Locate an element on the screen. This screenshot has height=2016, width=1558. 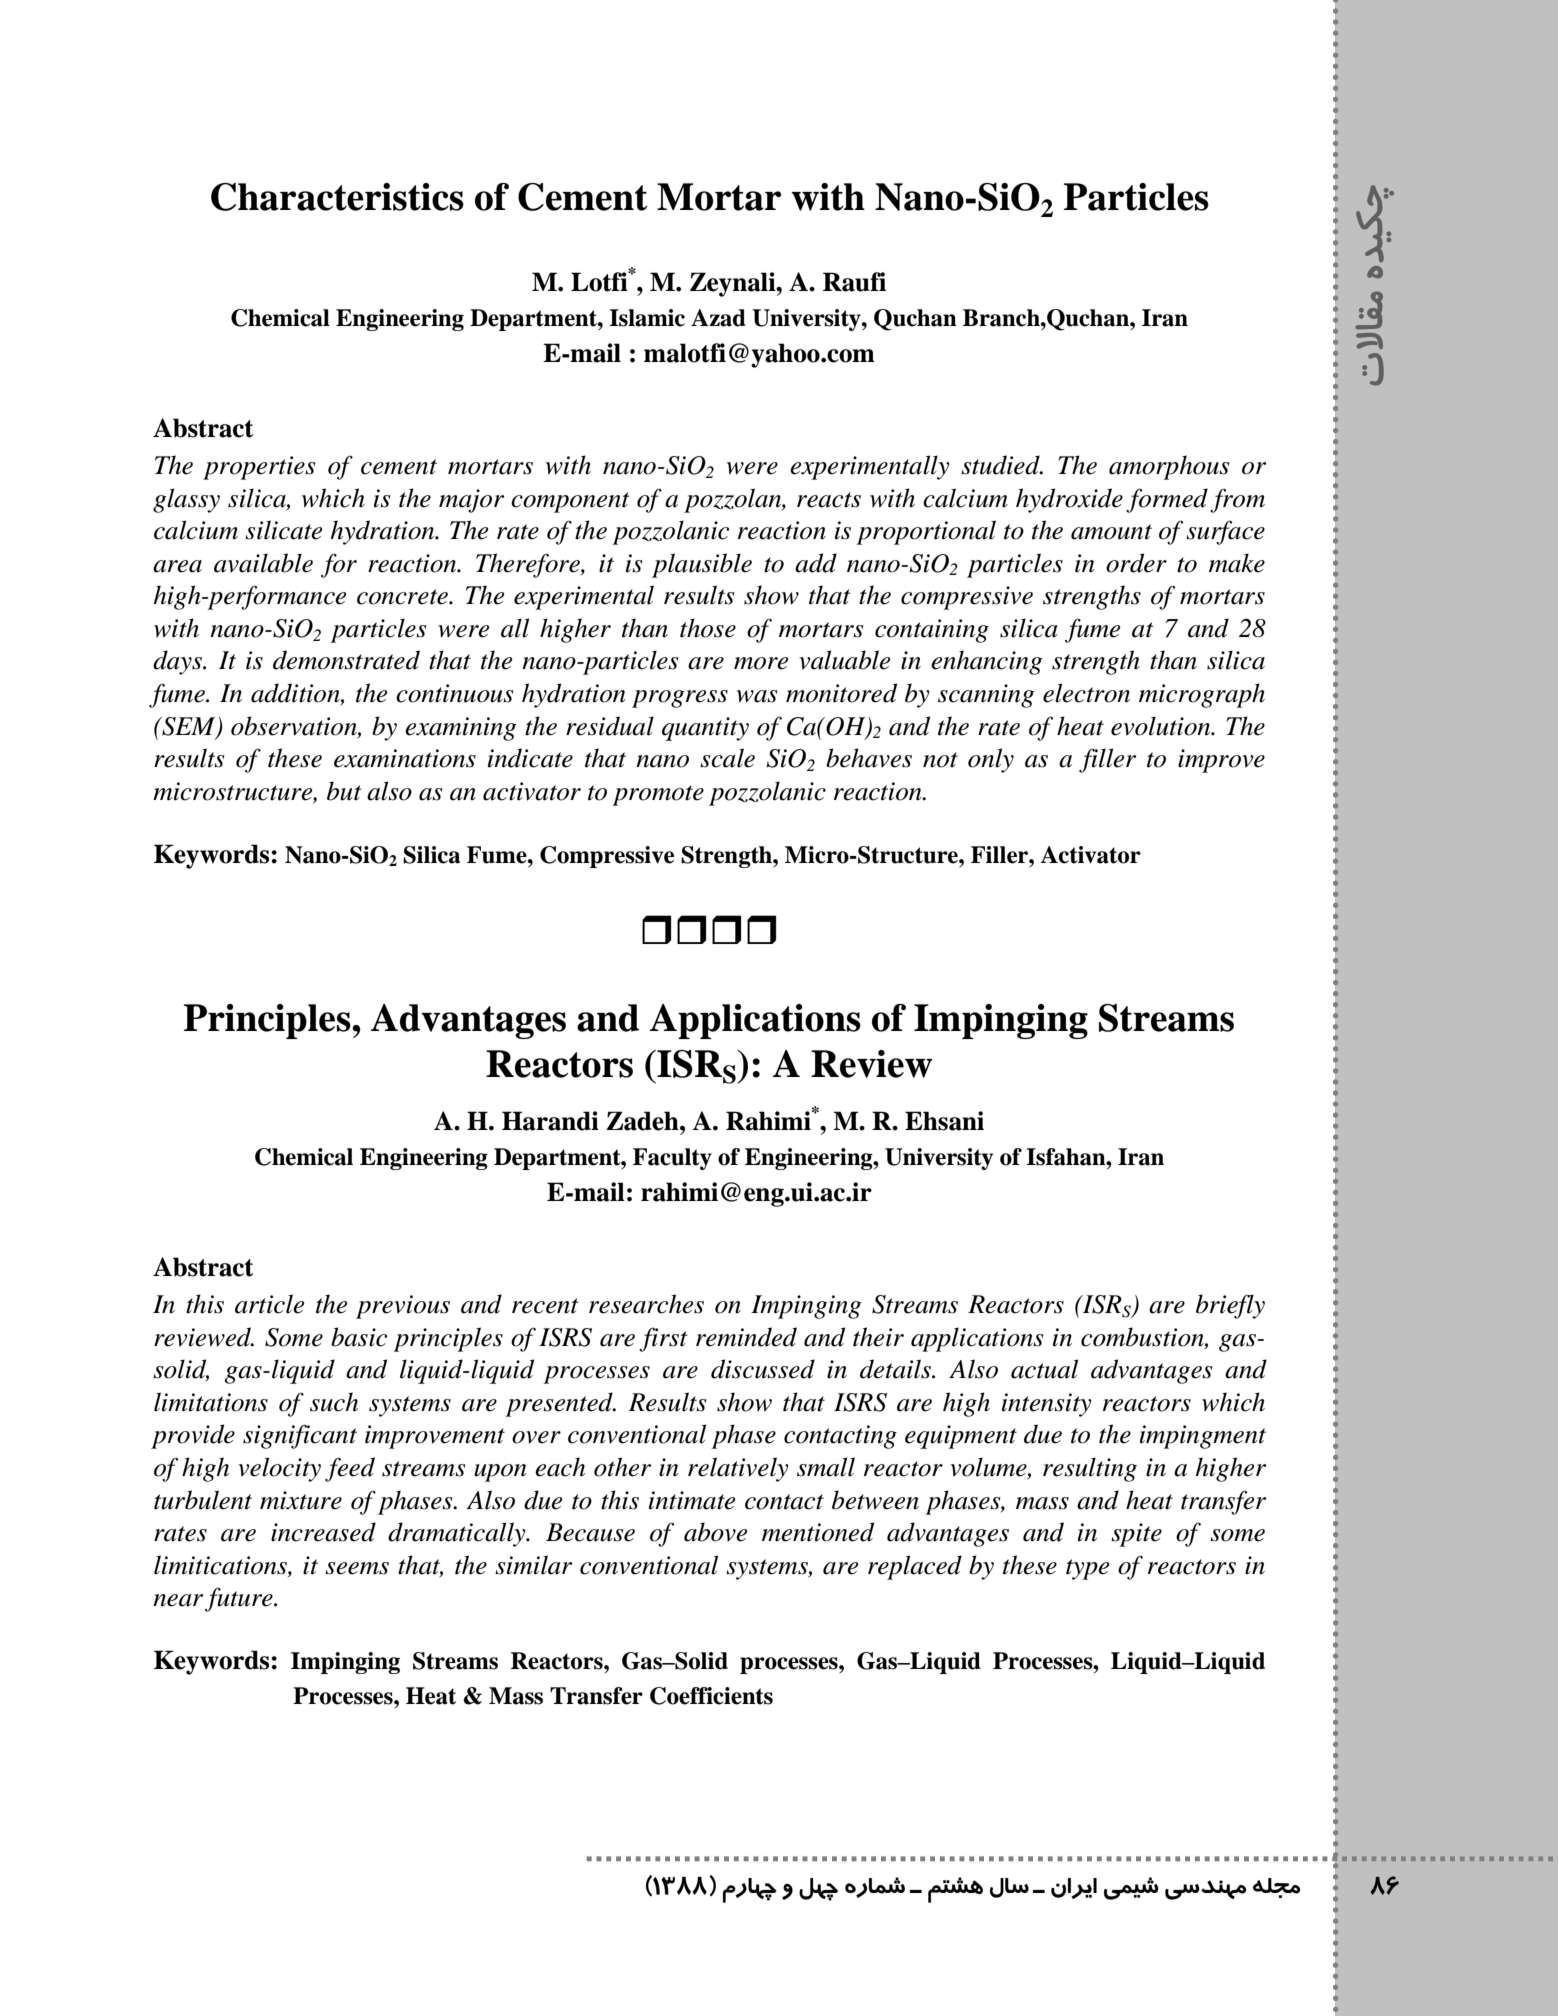
seems is located at coordinates (357, 1568).
